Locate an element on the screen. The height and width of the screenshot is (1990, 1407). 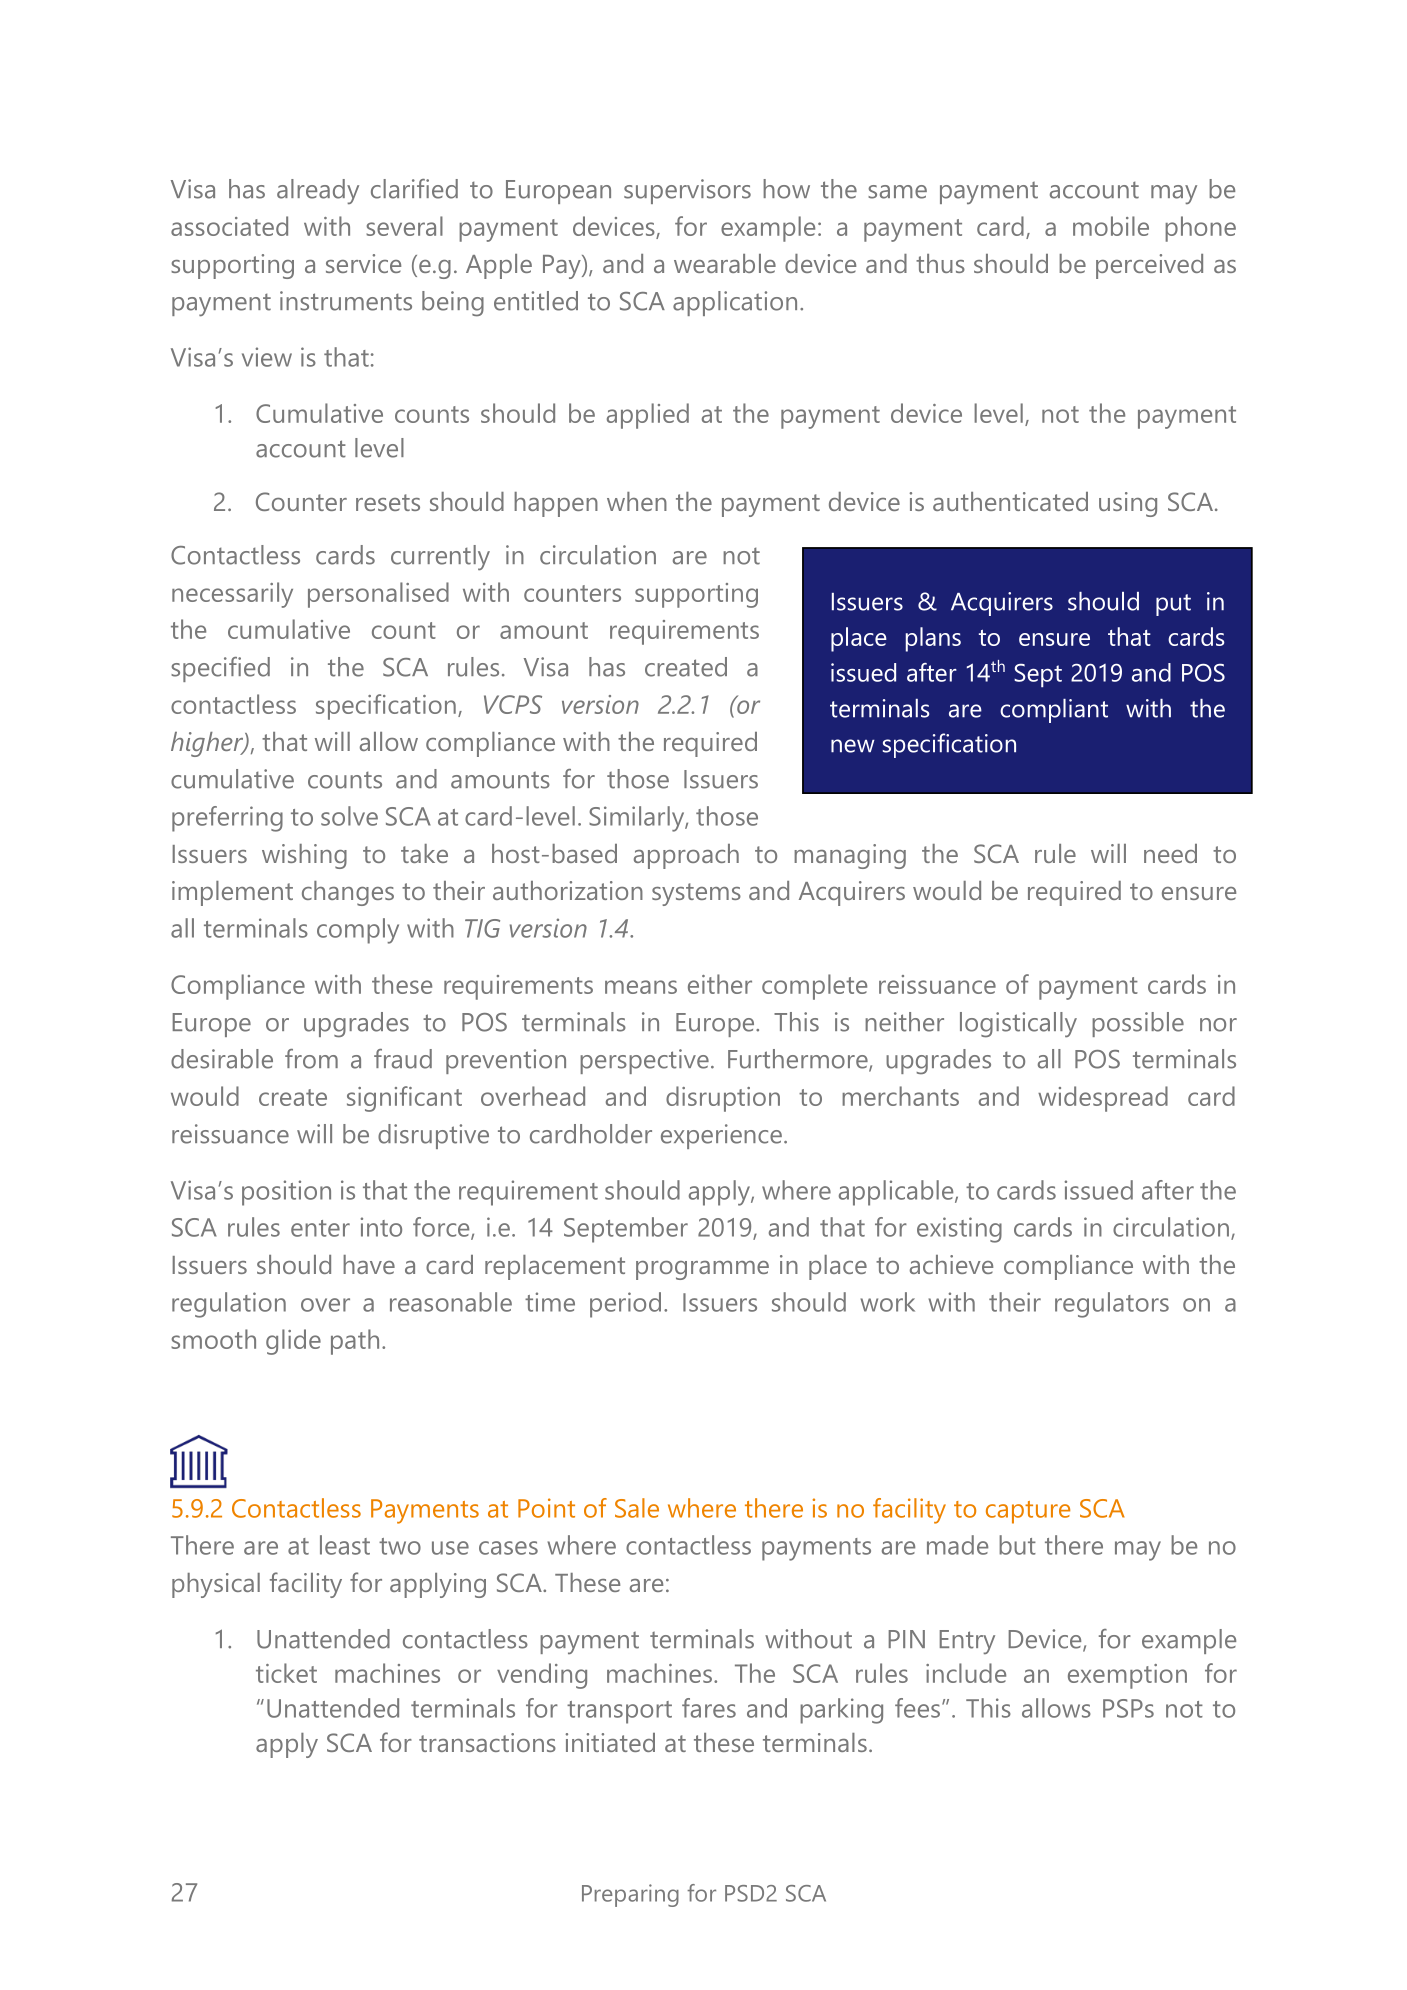
service is located at coordinates (363, 263).
